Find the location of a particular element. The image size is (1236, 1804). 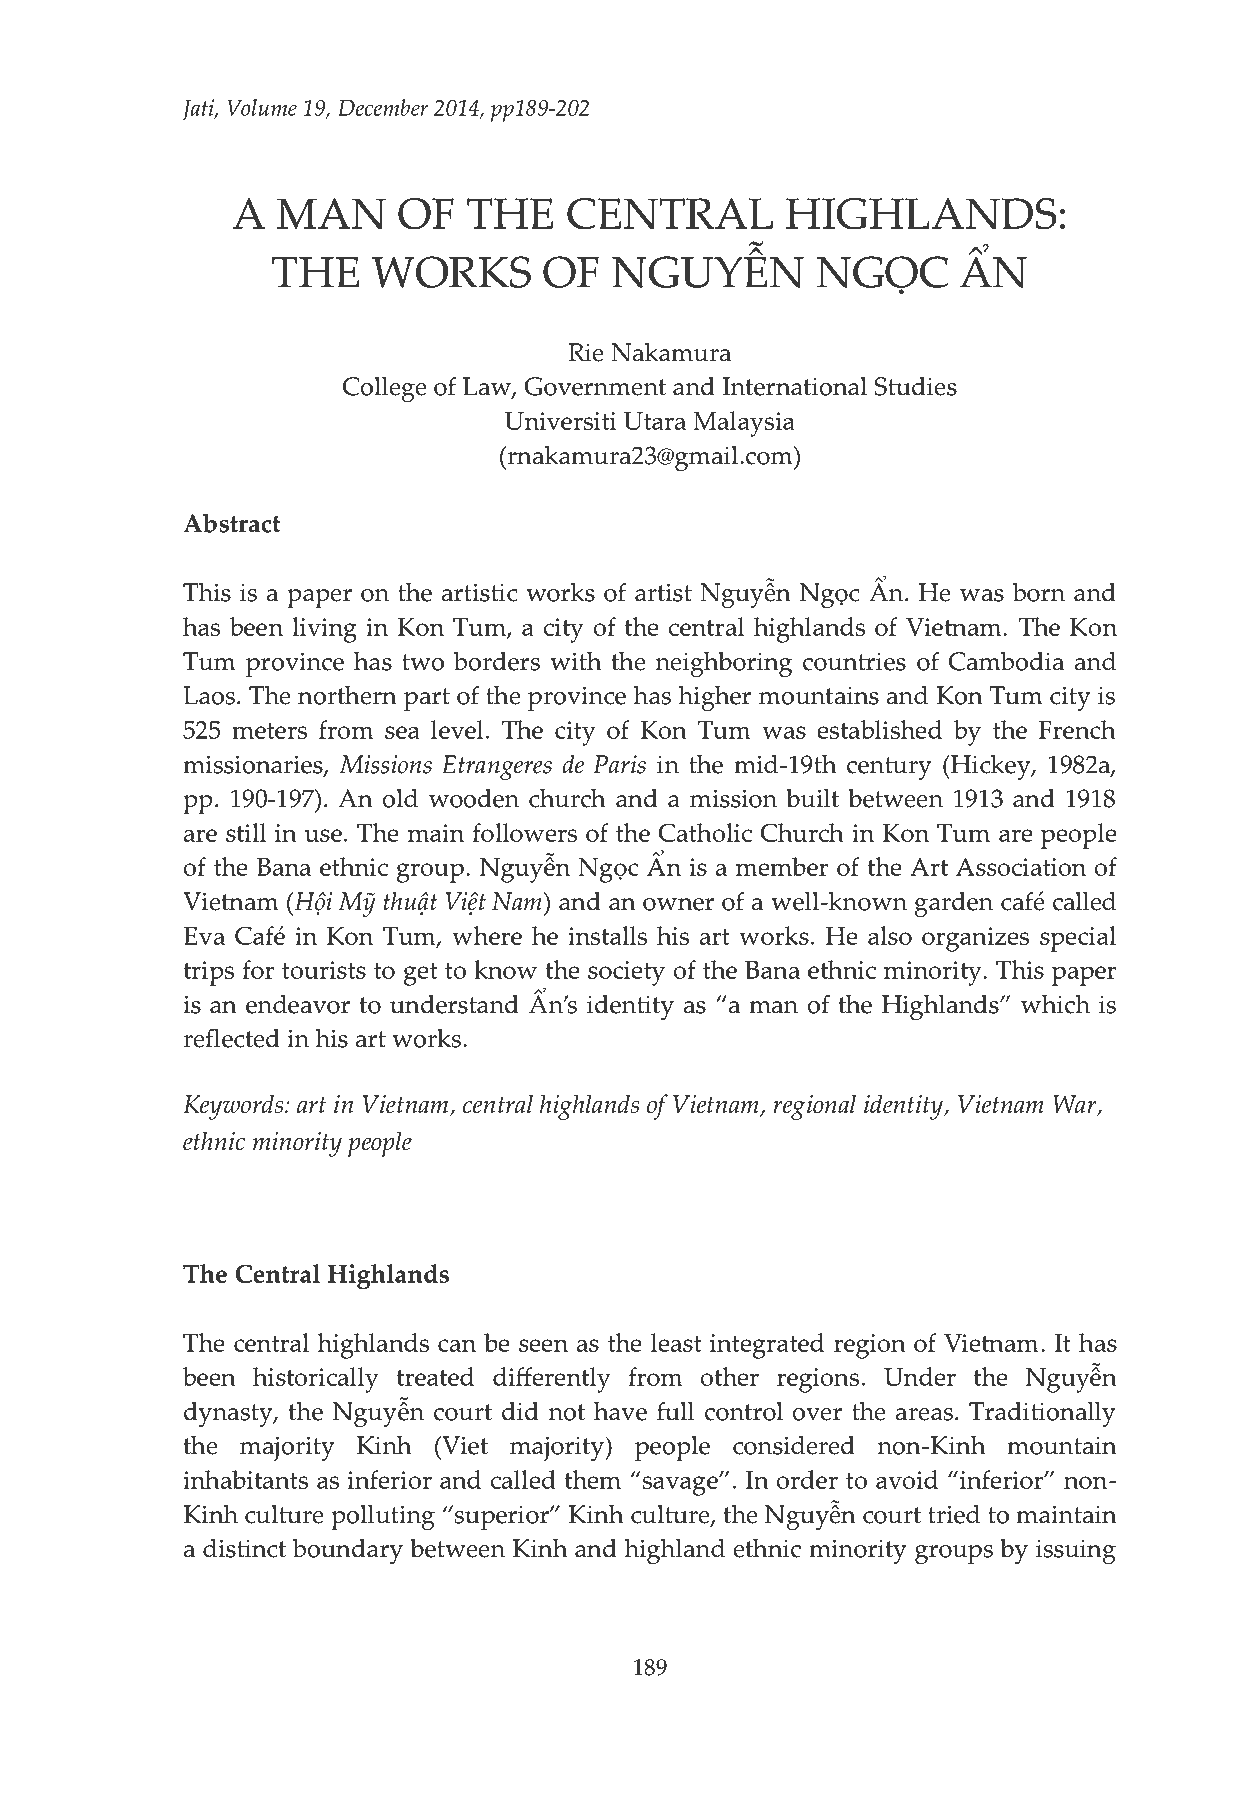

groups is located at coordinates (954, 1555).
